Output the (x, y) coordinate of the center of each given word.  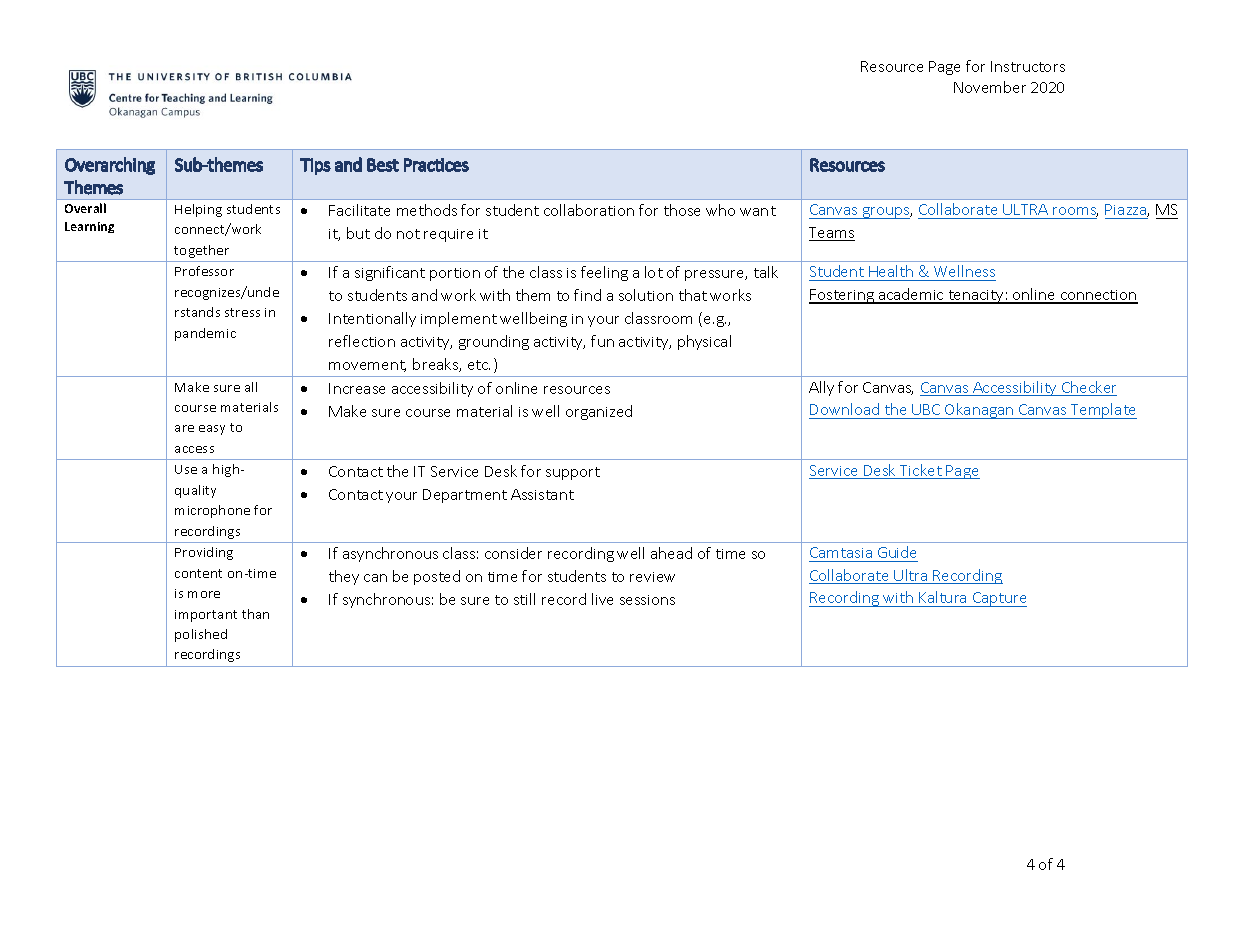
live (602, 599)
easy (212, 430)
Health (891, 273)
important (206, 616)
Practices (436, 165)
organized (599, 412)
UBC (926, 409)
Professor (204, 271)
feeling (604, 273)
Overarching (110, 166)
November (990, 87)
